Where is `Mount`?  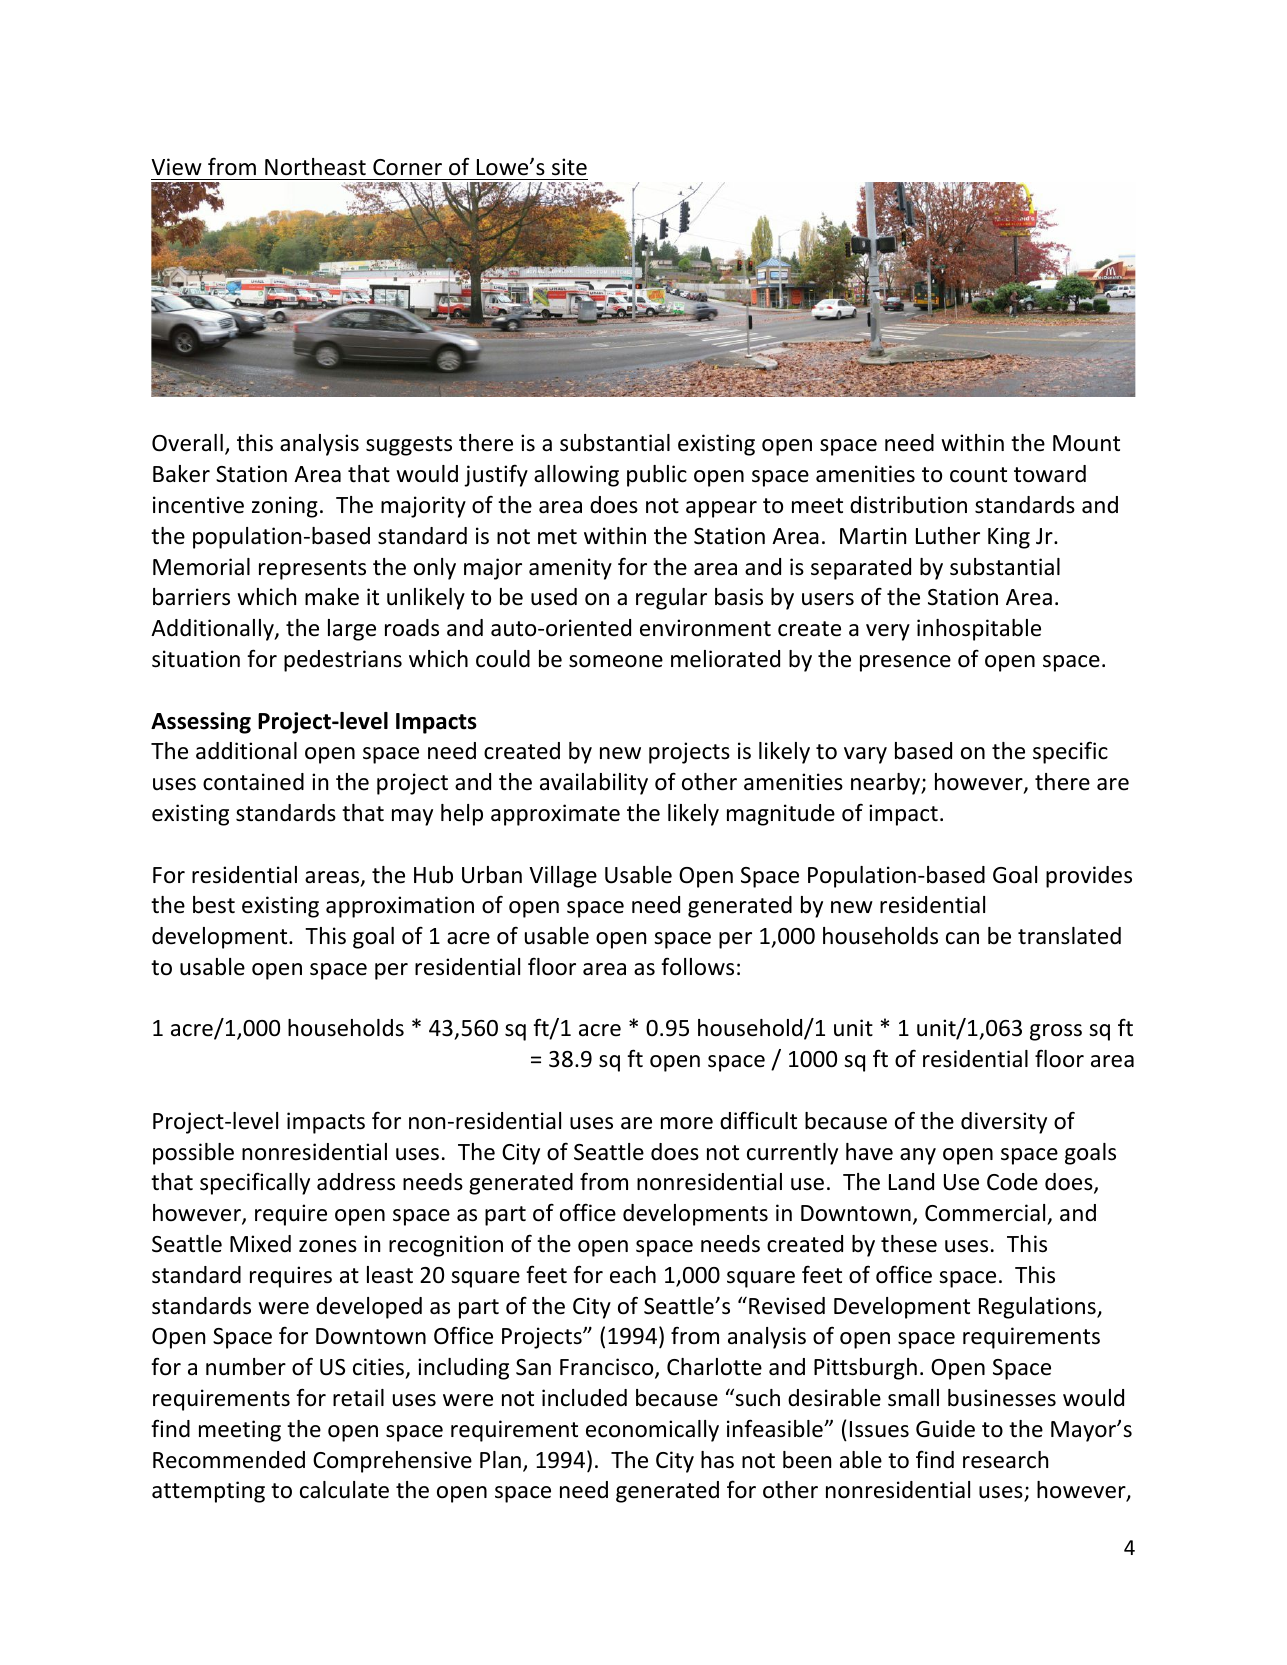
Mount is located at coordinates (1086, 443).
